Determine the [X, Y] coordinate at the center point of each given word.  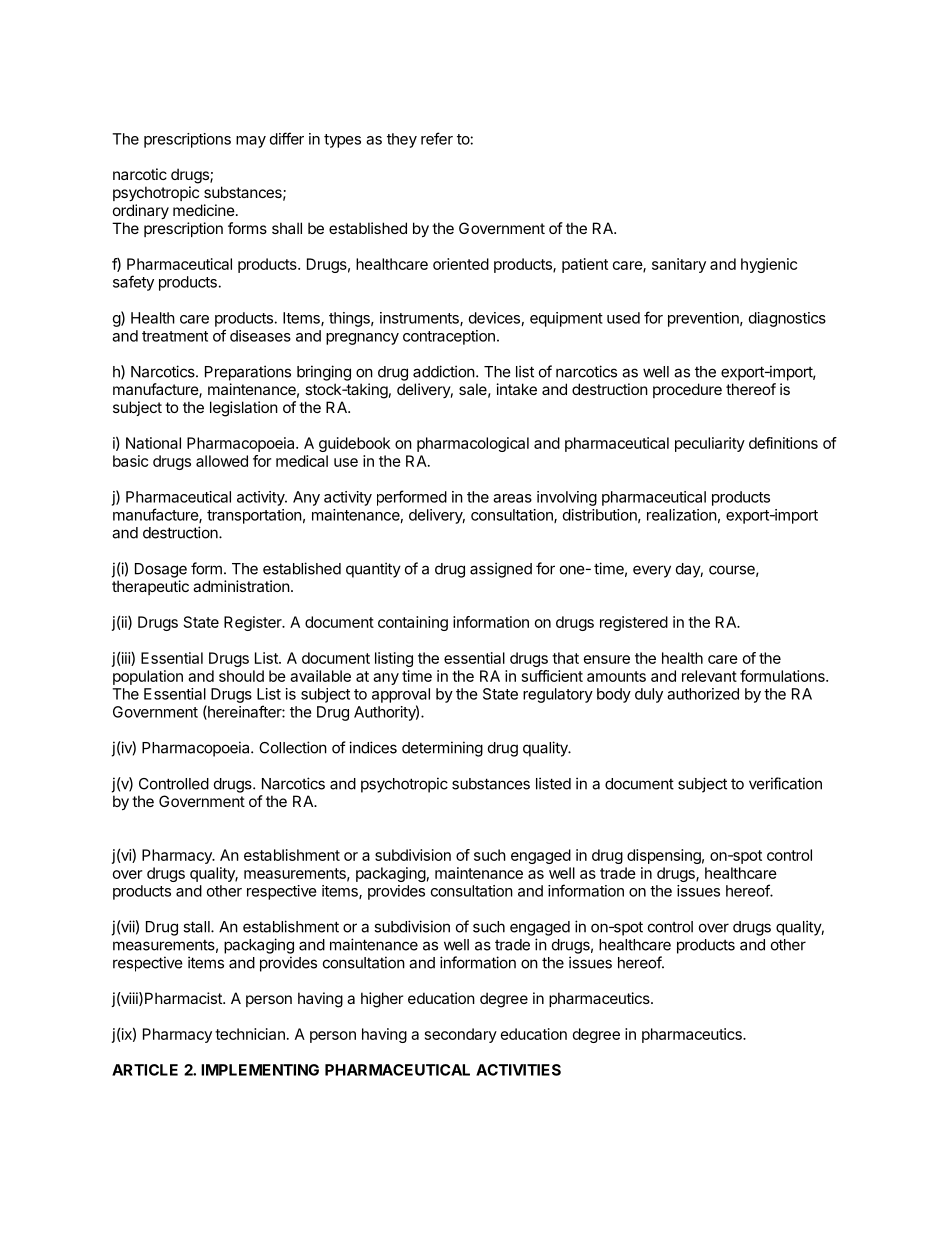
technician [250, 1034]
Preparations [248, 373]
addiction [444, 371]
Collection [293, 747]
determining [442, 749]
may [251, 142]
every [652, 571]
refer [437, 138]
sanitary [679, 265]
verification [785, 783]
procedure [687, 390]
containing [413, 623]
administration [241, 586]
